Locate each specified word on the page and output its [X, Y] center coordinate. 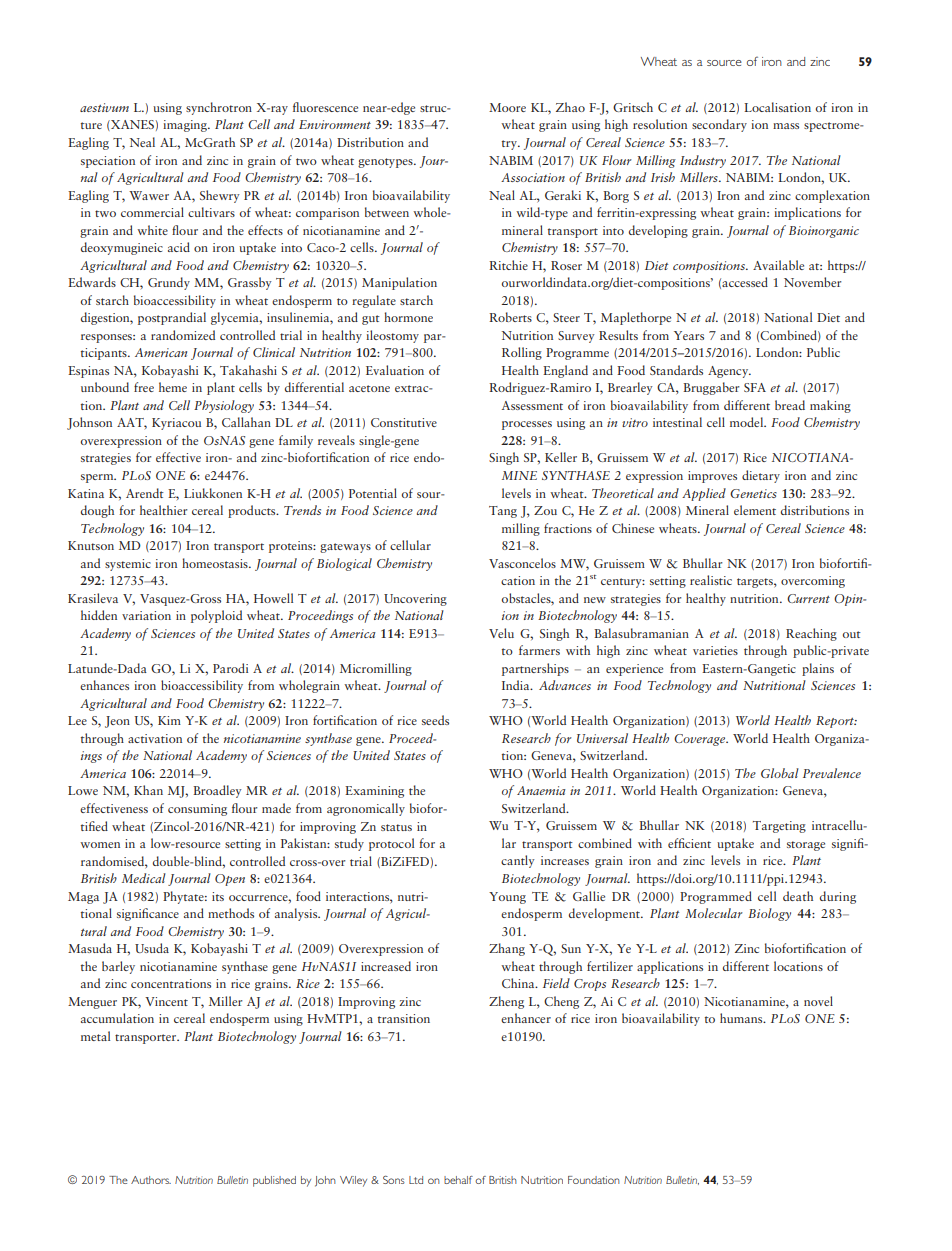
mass [786, 126]
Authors [151, 1180]
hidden [99, 615]
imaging [186, 126]
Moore [507, 107]
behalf [458, 1180]
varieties [715, 650]
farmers [539, 650]
